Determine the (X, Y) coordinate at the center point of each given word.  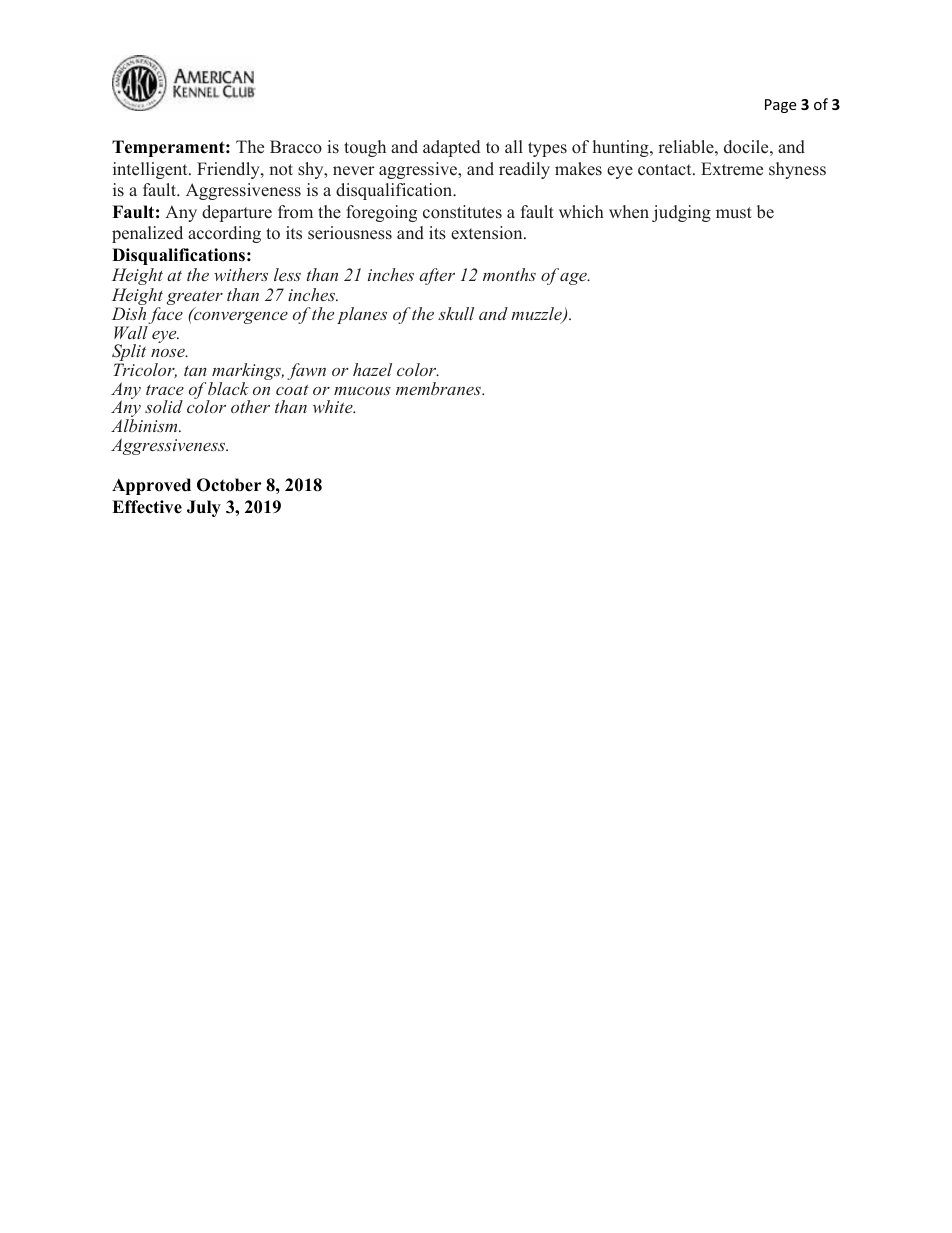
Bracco (296, 147)
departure (237, 213)
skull (456, 313)
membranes (439, 388)
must (734, 213)
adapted (451, 148)
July (204, 508)
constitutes (462, 212)
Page (780, 106)
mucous (362, 391)
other (250, 406)
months (509, 274)
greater (195, 299)
